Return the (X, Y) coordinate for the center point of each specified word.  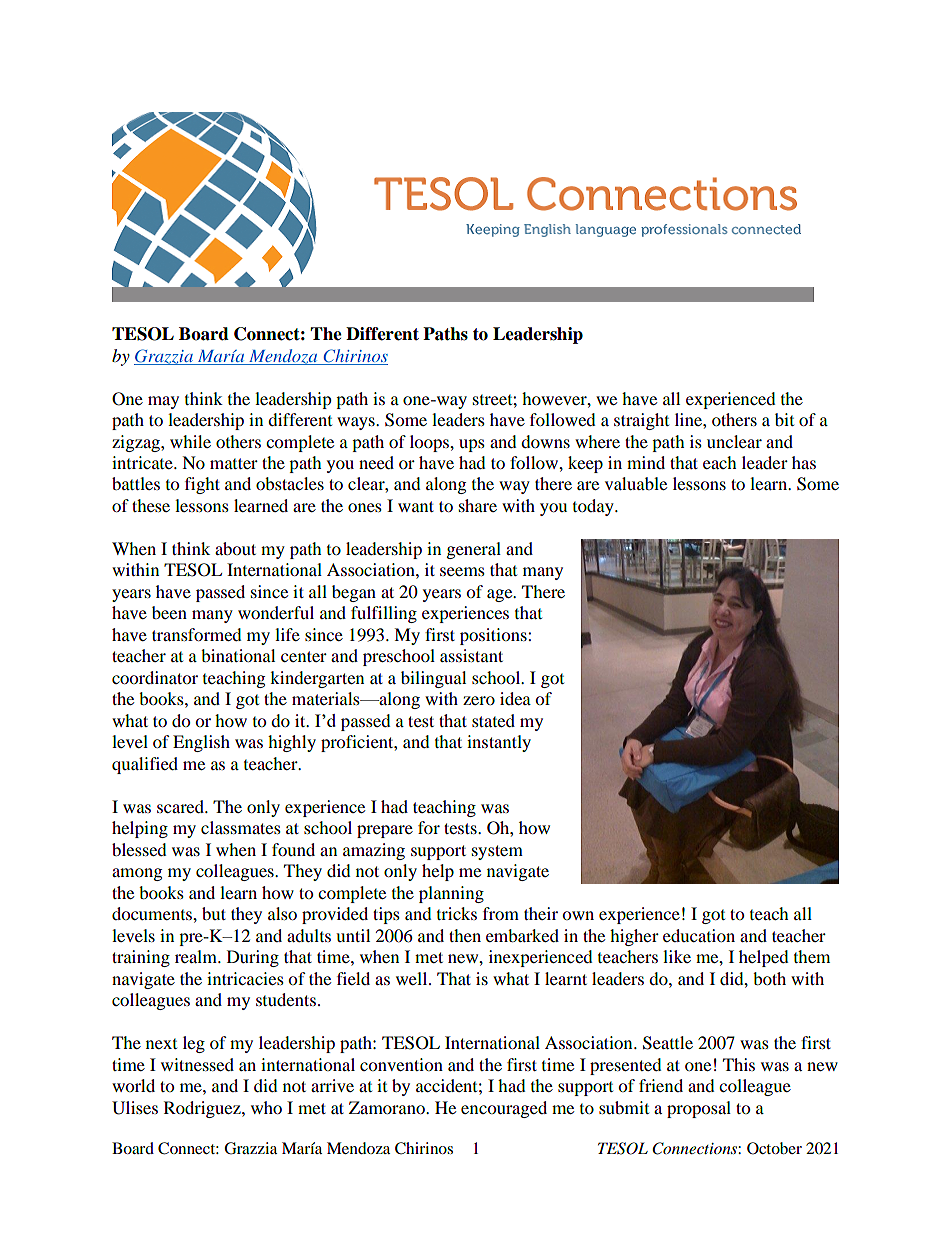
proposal (699, 1109)
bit (784, 419)
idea (515, 698)
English (201, 743)
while (190, 441)
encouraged (504, 1109)
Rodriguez (203, 1109)
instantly (499, 743)
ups (472, 445)
